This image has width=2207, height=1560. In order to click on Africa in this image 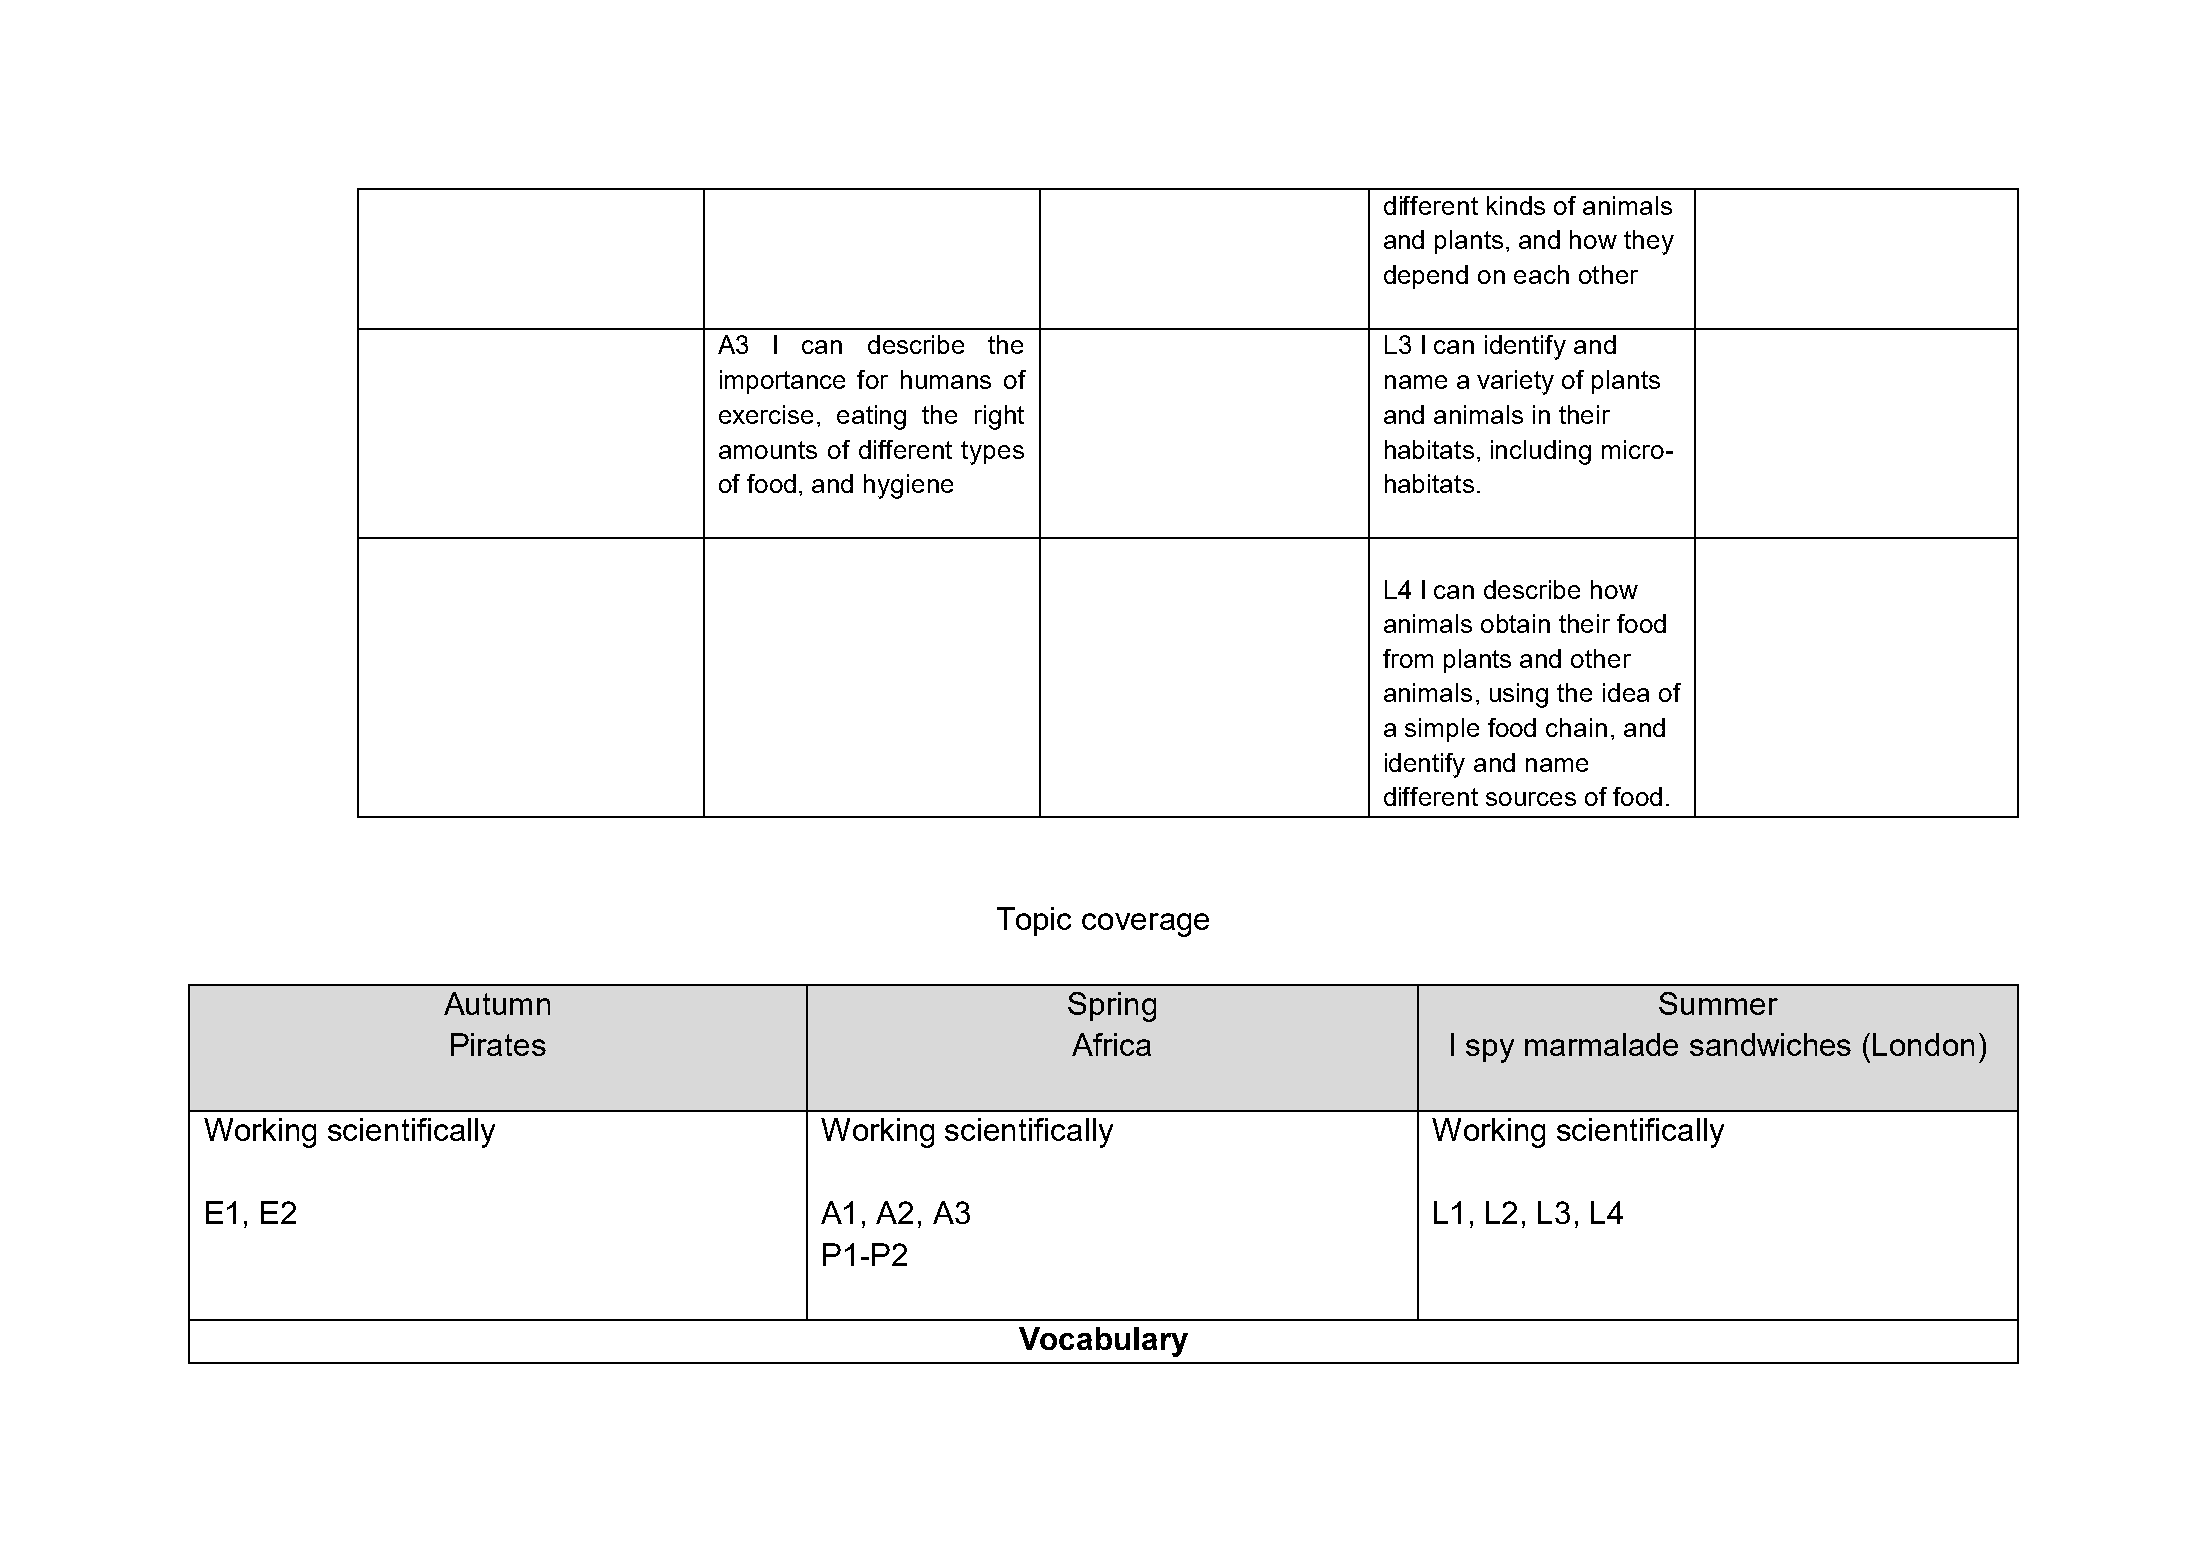, I will do `click(1111, 1044)`.
